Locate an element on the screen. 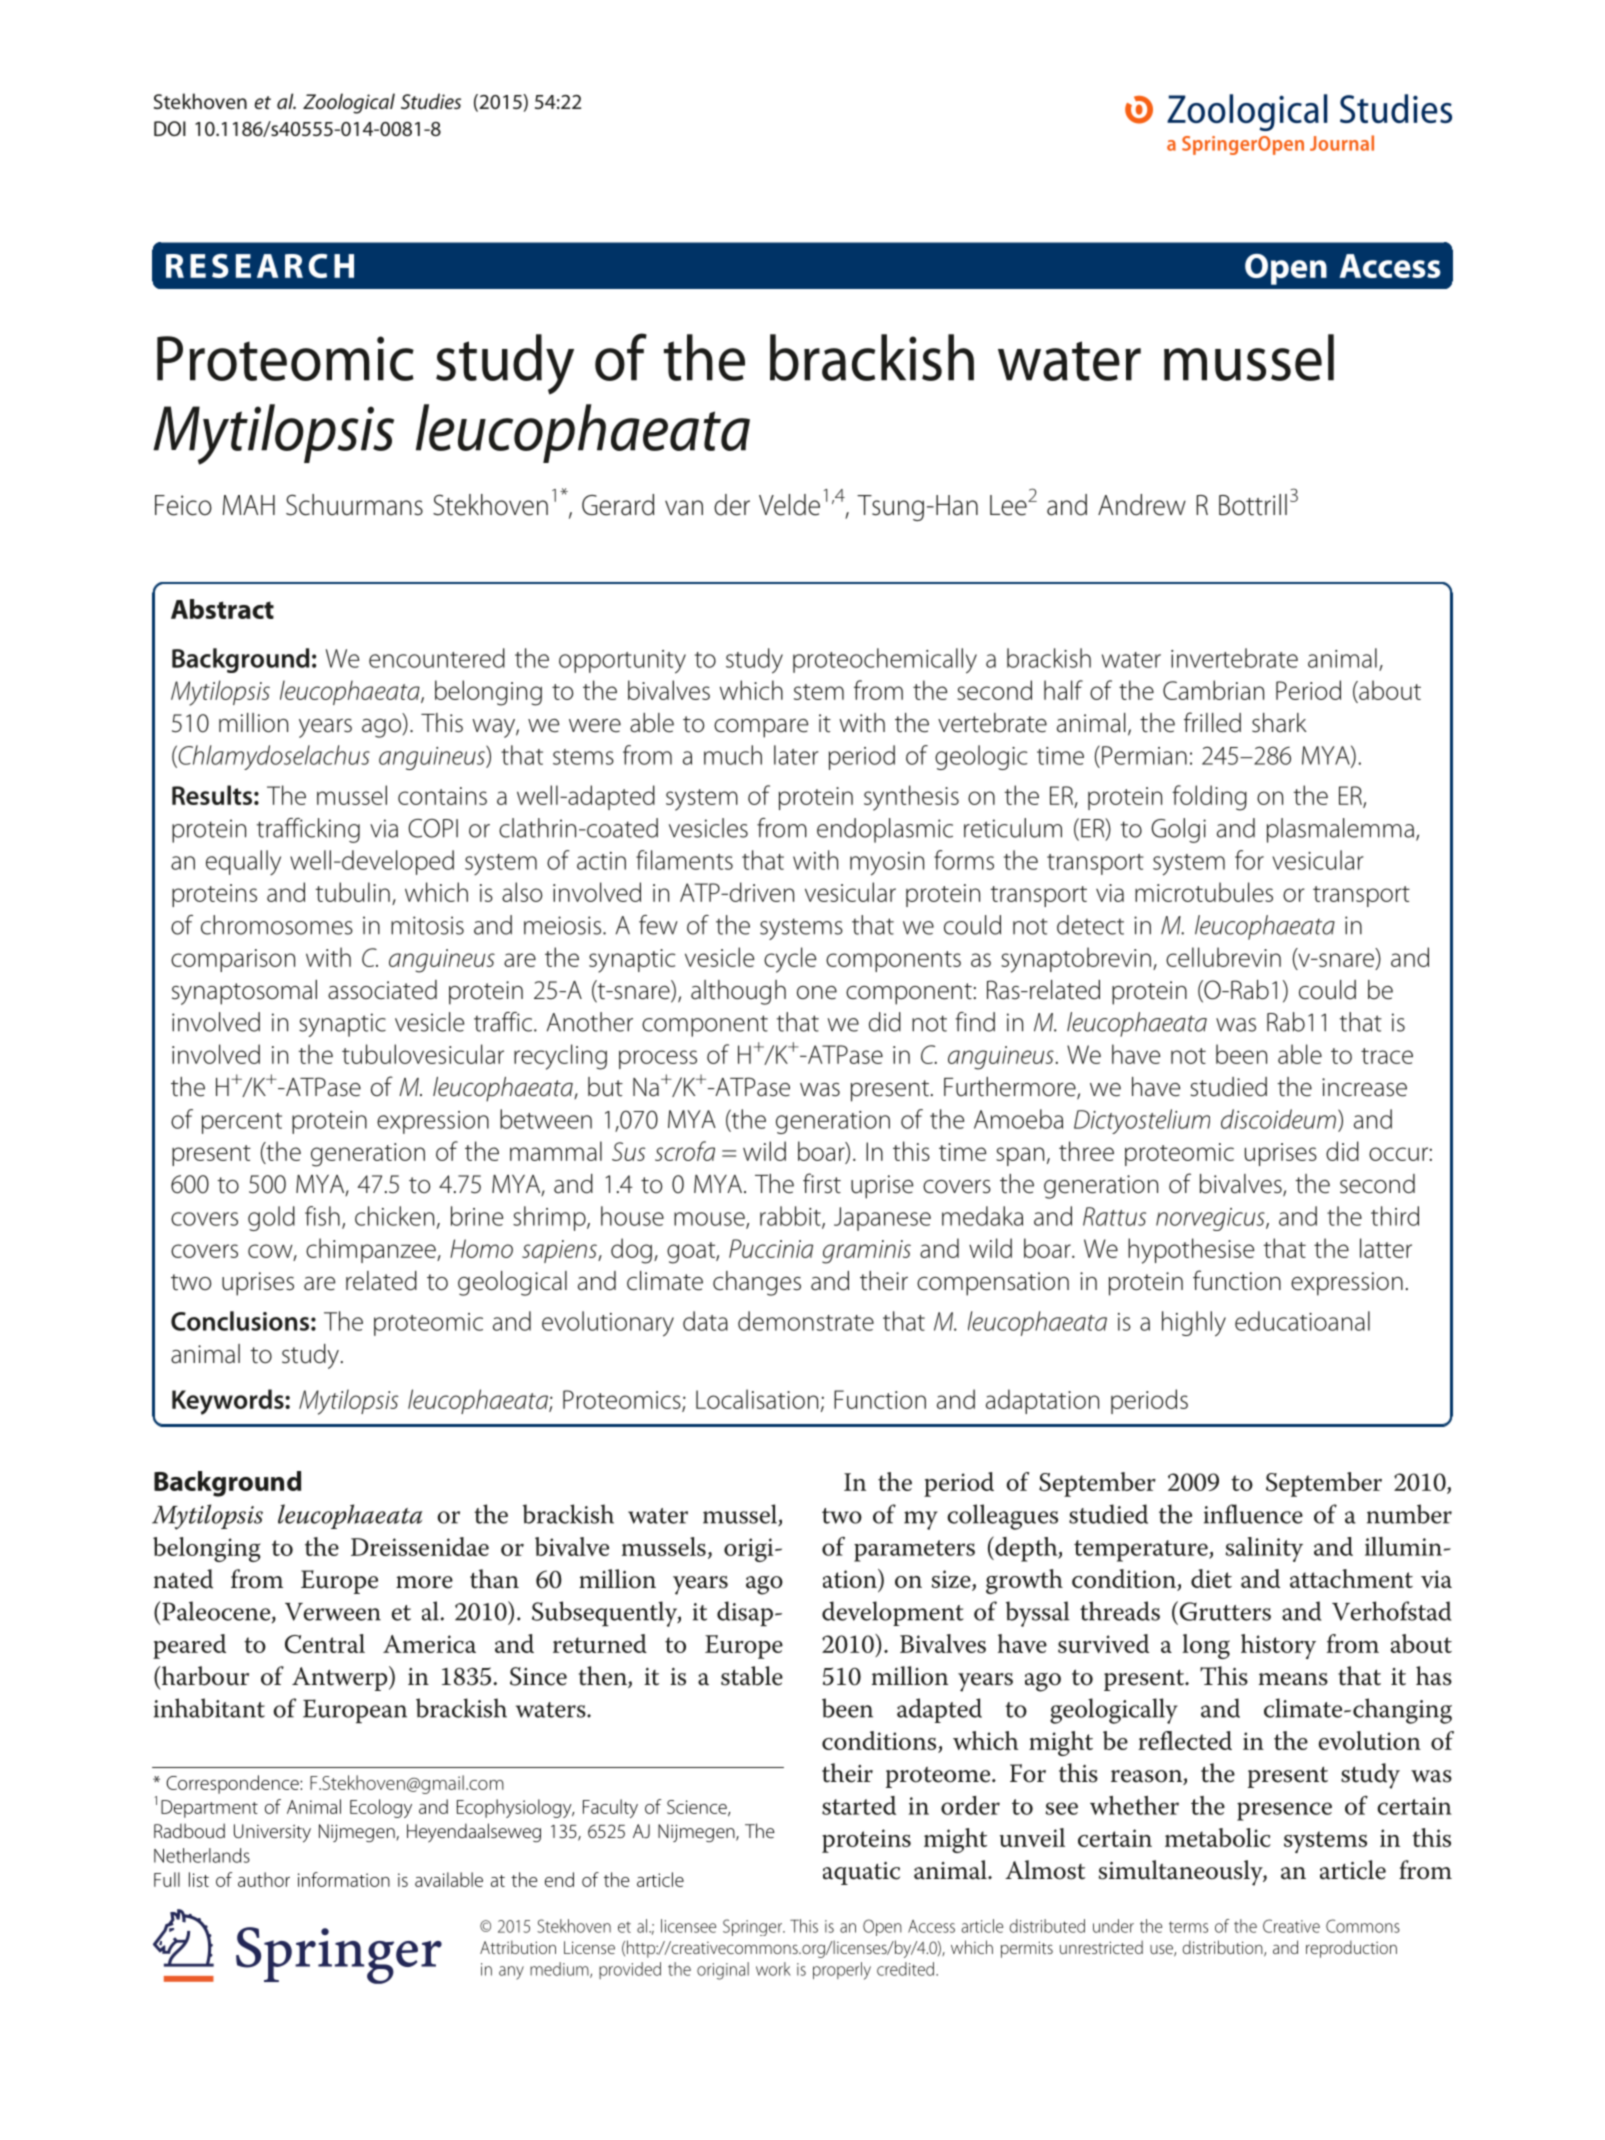 The image size is (1605, 2140). demonstrate is located at coordinates (806, 1321).
